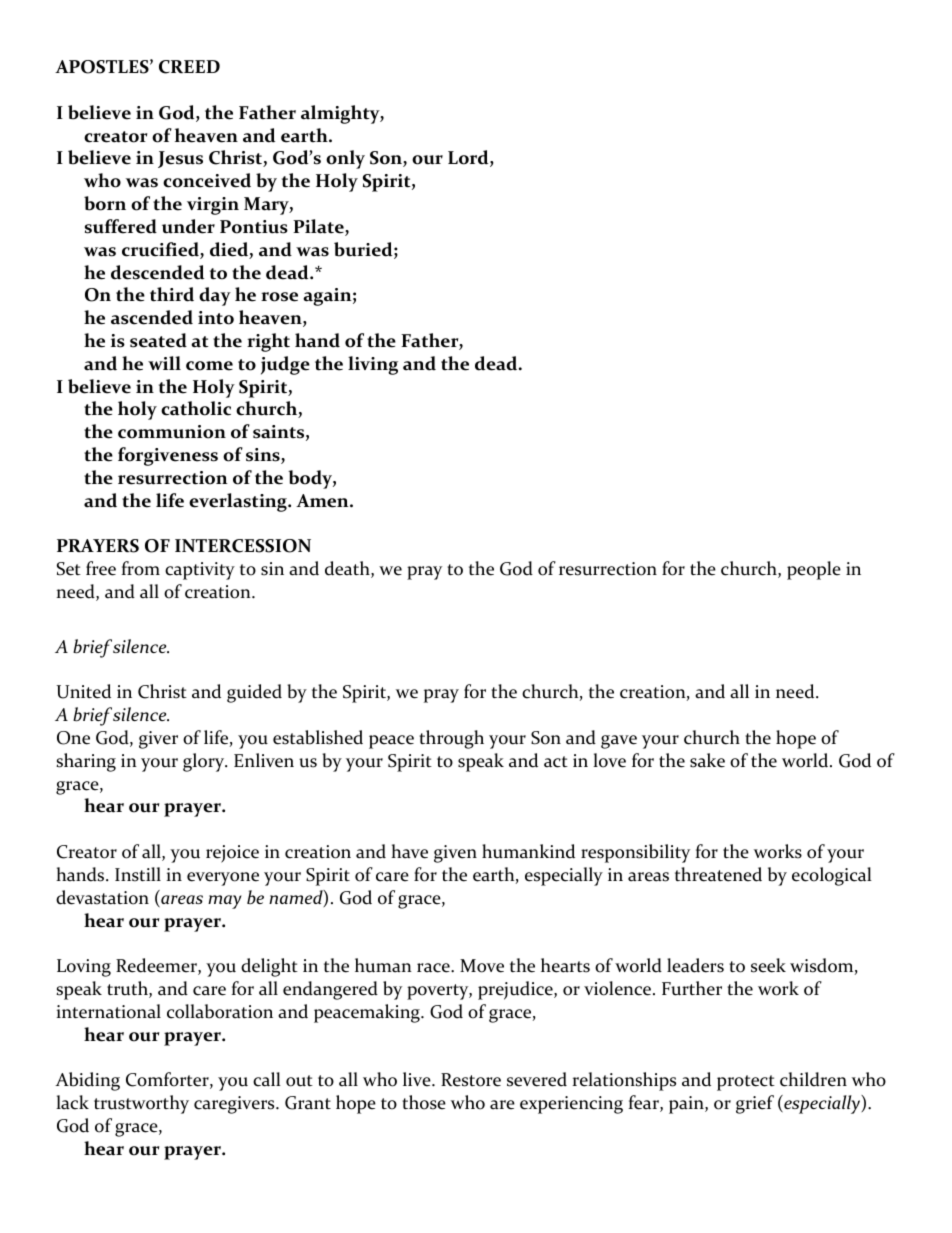 This screenshot has width=952, height=1233. What do you see at coordinates (205, 762) in the screenshot?
I see `glory` at bounding box center [205, 762].
